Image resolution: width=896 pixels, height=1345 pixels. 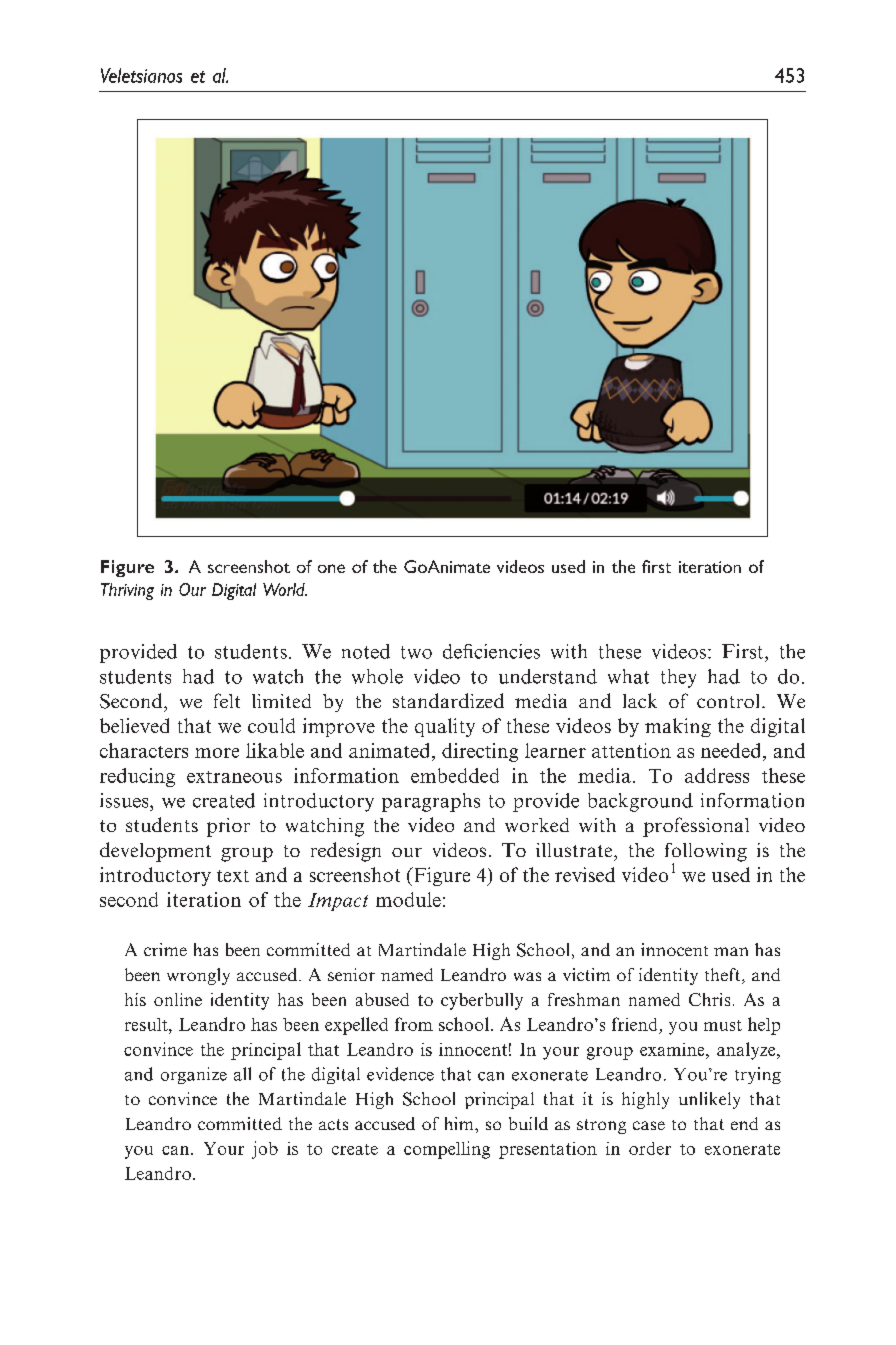 What do you see at coordinates (678, 727) in the screenshot?
I see `making` at bounding box center [678, 727].
